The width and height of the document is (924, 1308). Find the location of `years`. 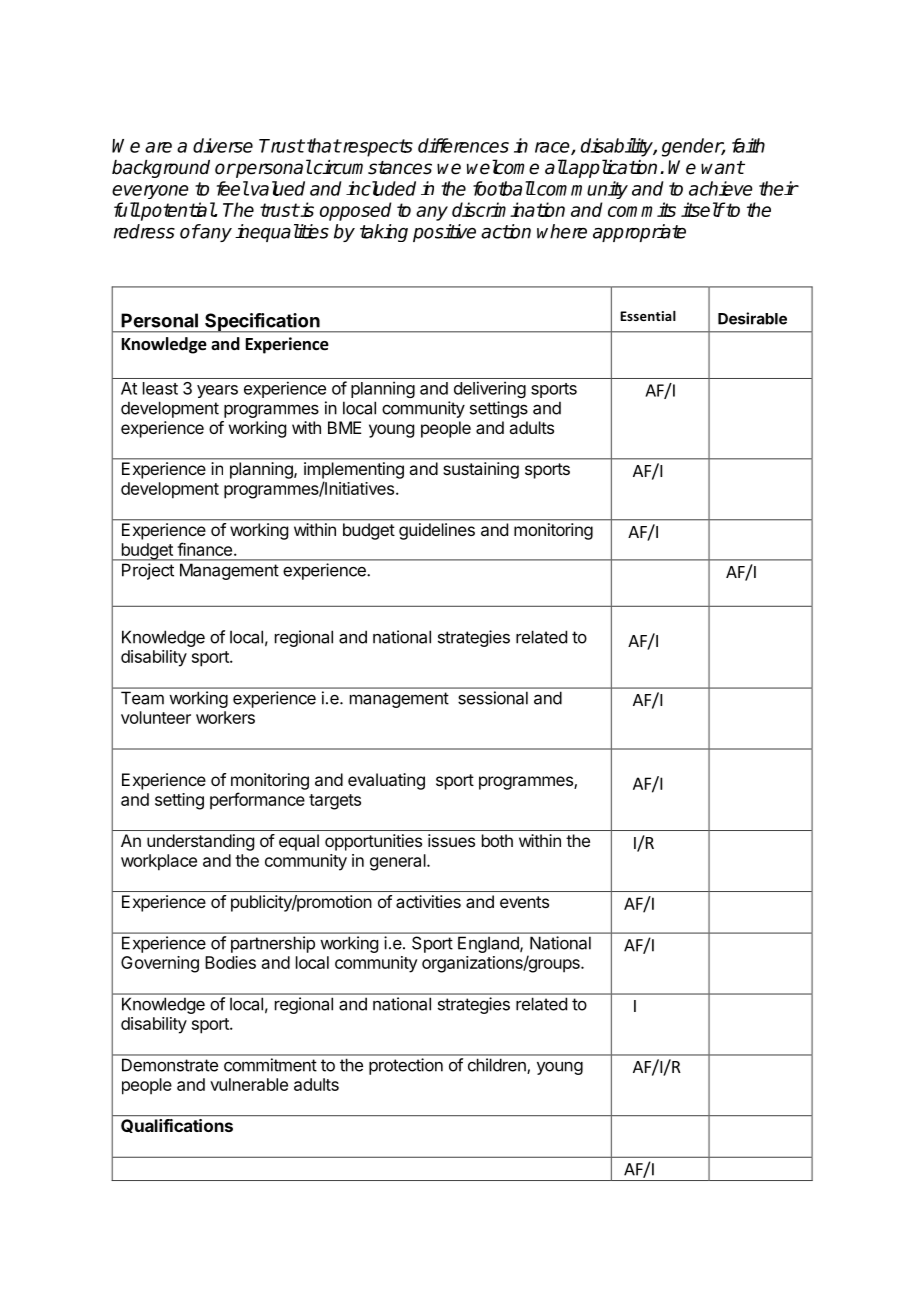

years is located at coordinates (217, 391).
